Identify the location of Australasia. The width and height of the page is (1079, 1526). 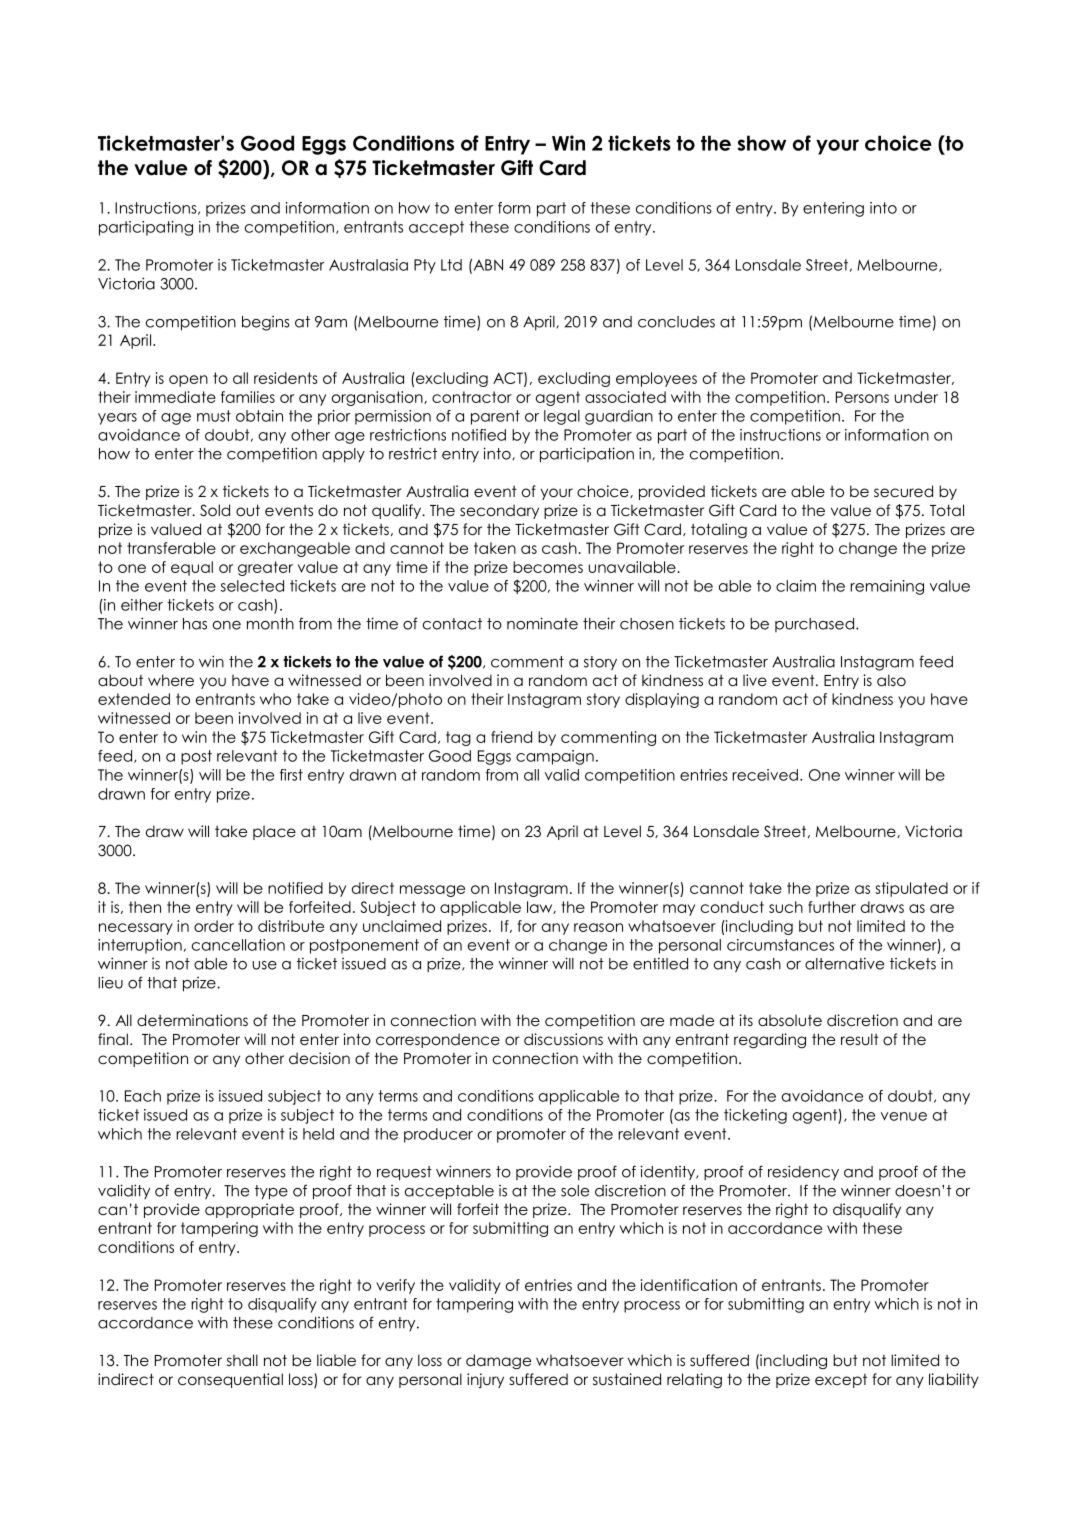
(368, 265).
